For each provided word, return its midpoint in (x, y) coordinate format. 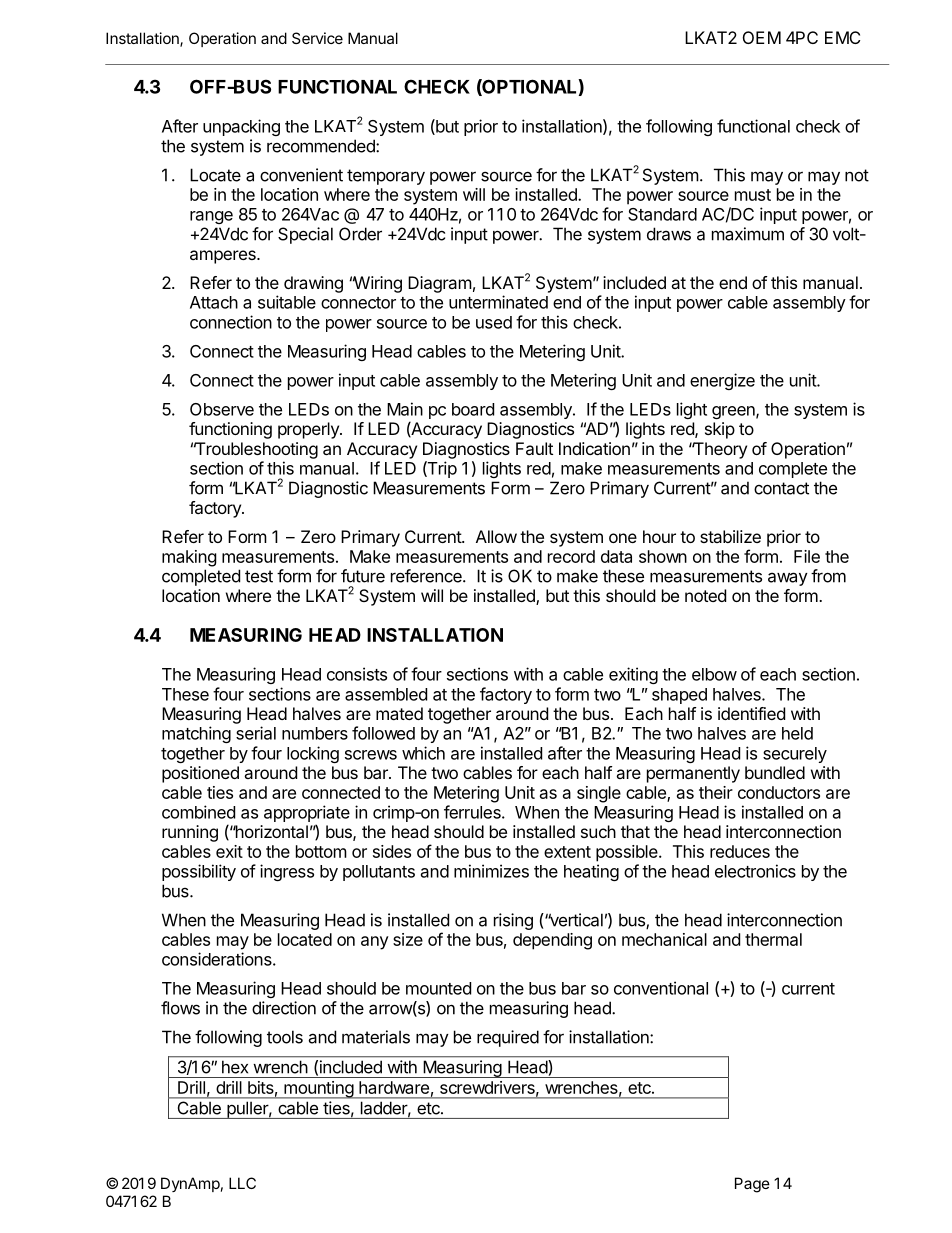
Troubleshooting (256, 450)
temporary (386, 177)
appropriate (307, 813)
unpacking (241, 127)
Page (752, 1185)
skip (720, 430)
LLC (242, 1183)
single (599, 794)
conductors (779, 792)
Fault (534, 448)
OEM (762, 37)
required (508, 1038)
